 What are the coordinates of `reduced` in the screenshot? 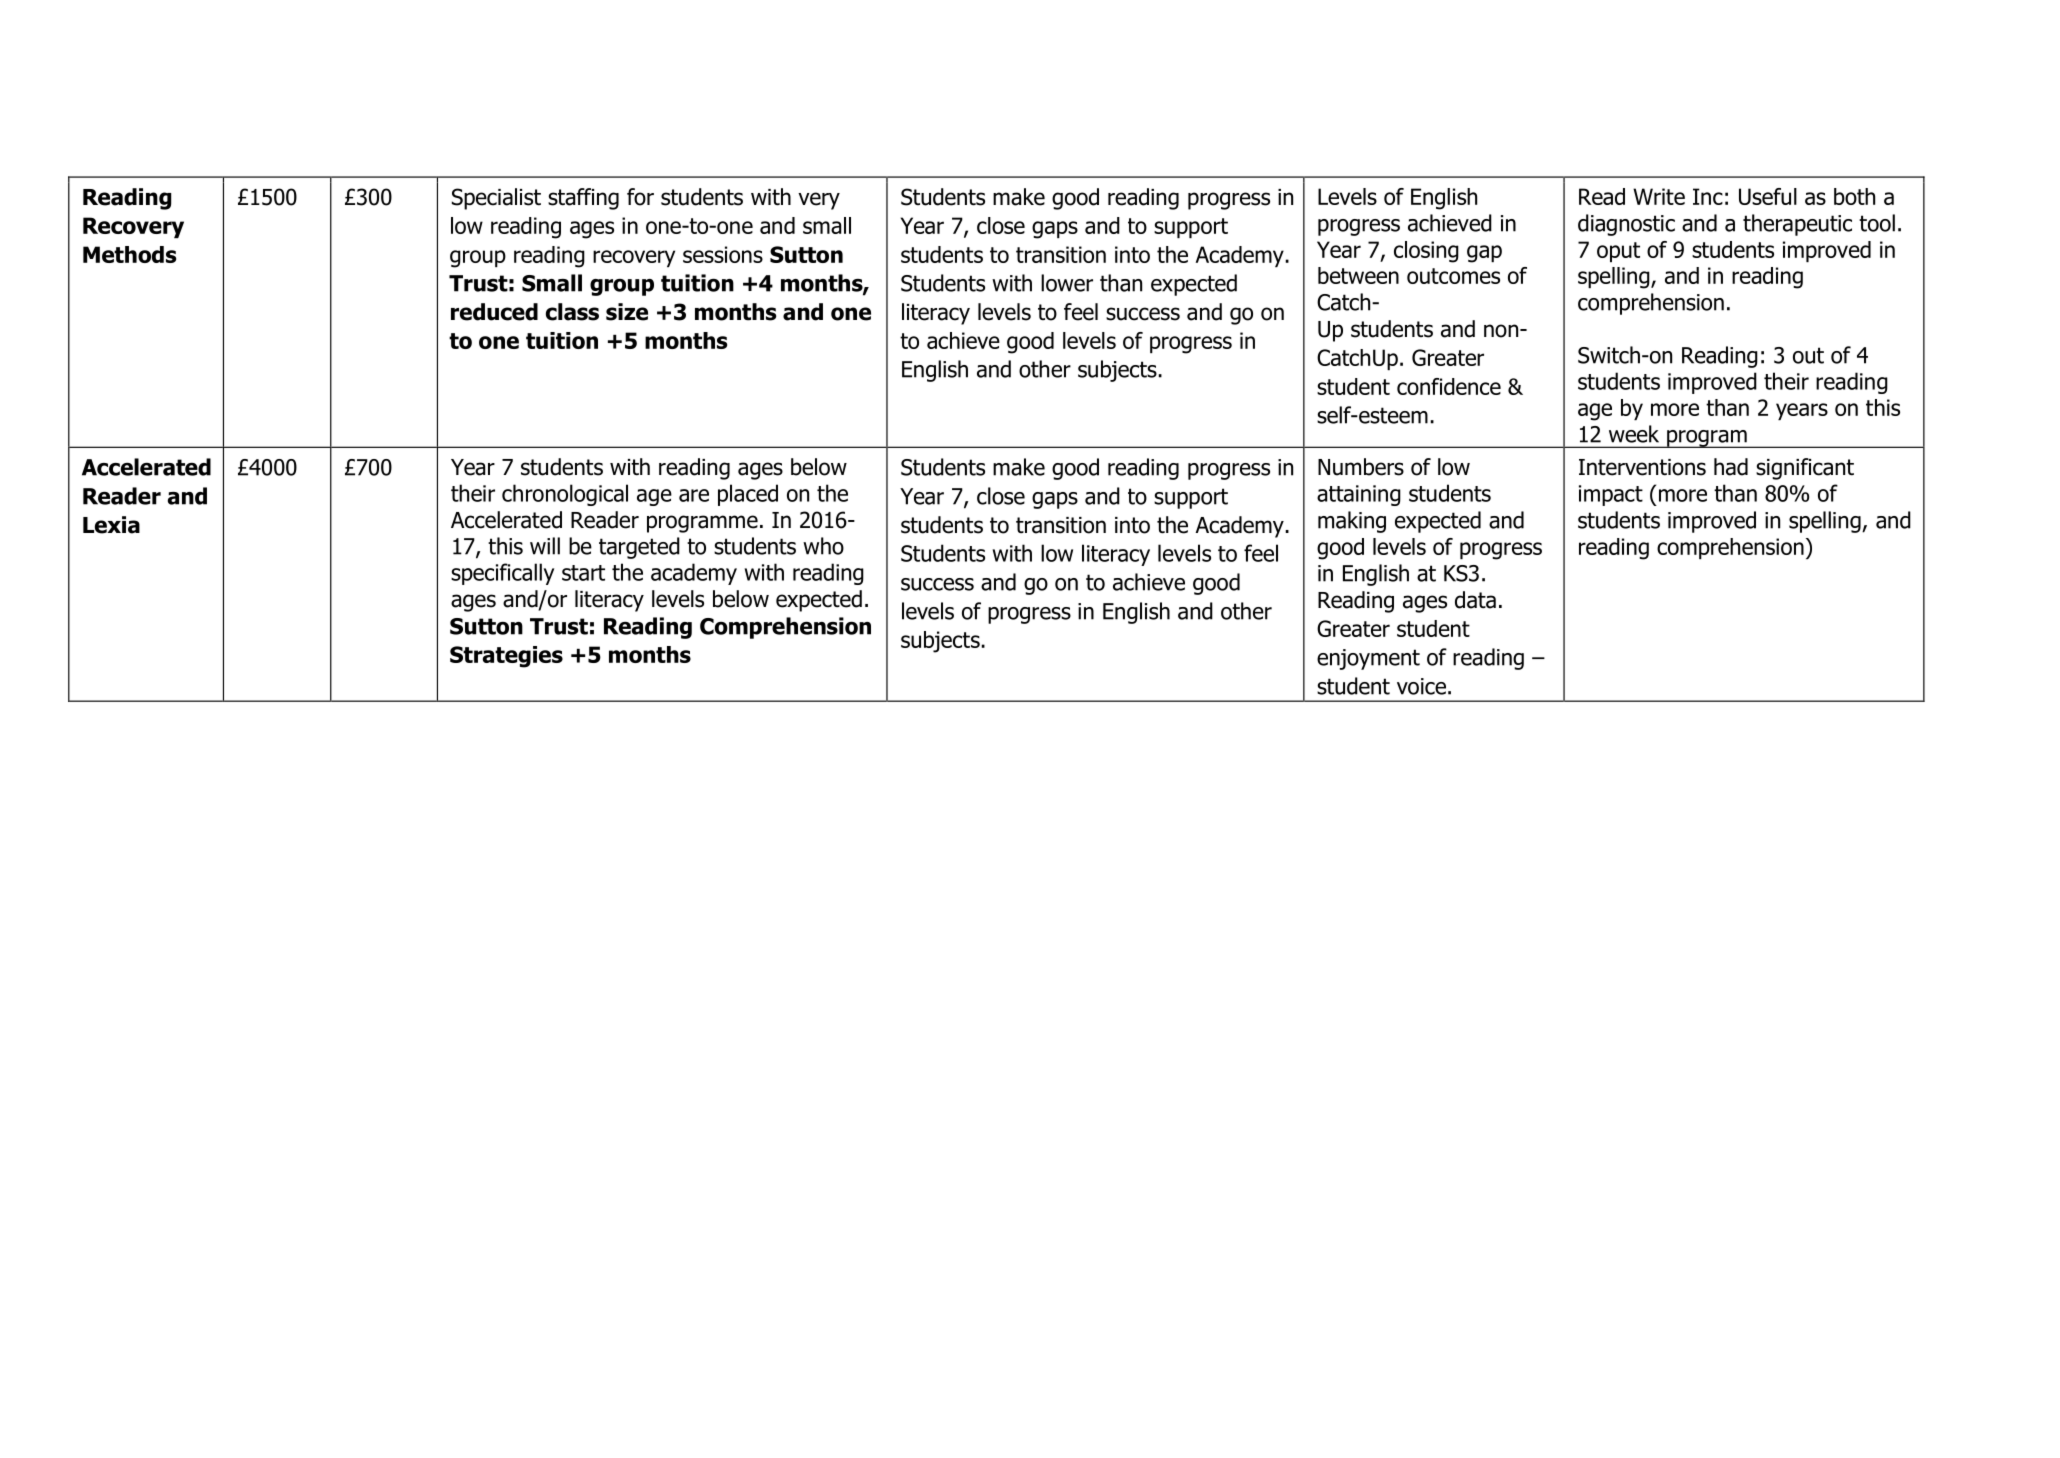 It's located at (494, 312).
